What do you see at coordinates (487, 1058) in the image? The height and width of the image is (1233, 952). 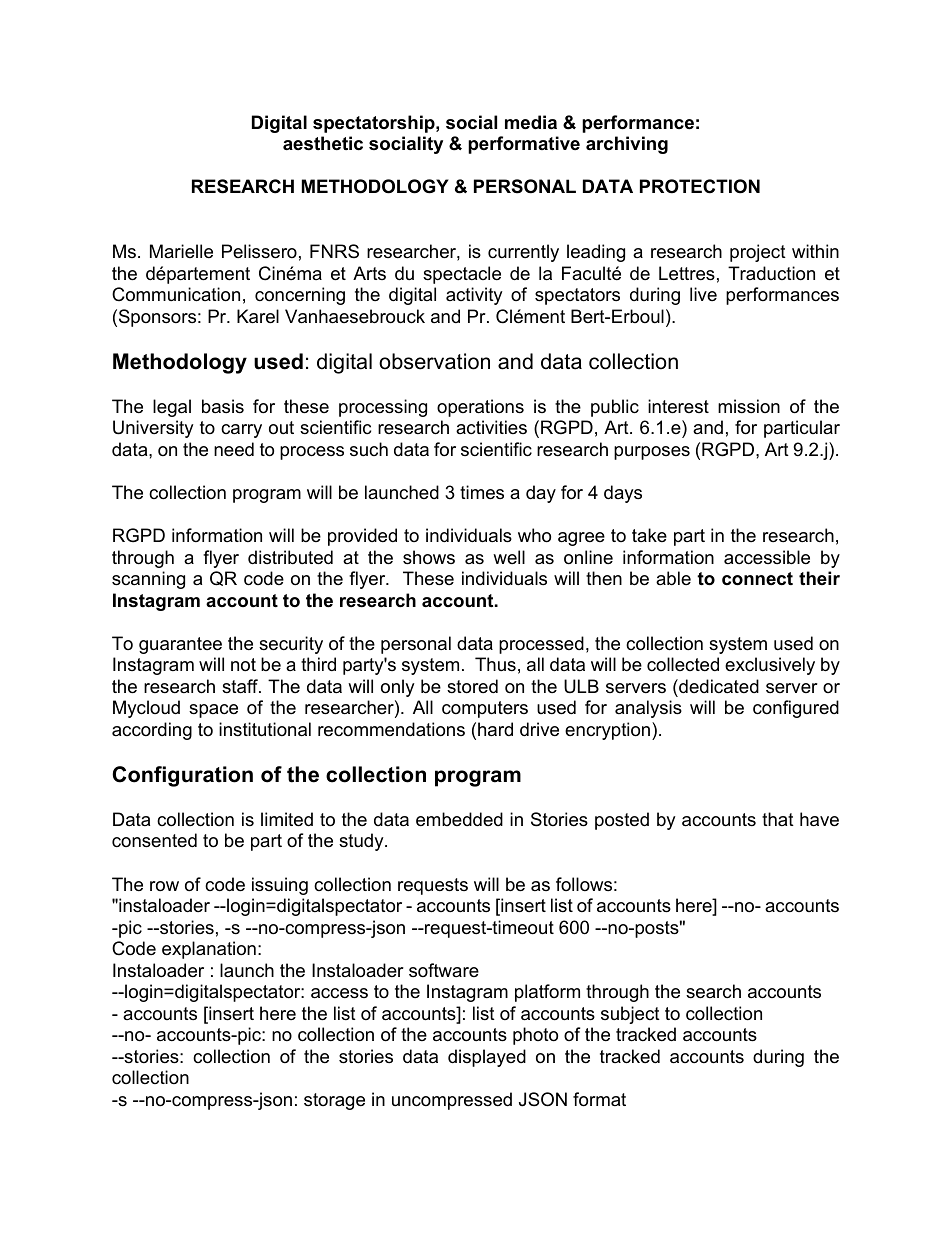 I see `displayed` at bounding box center [487, 1058].
